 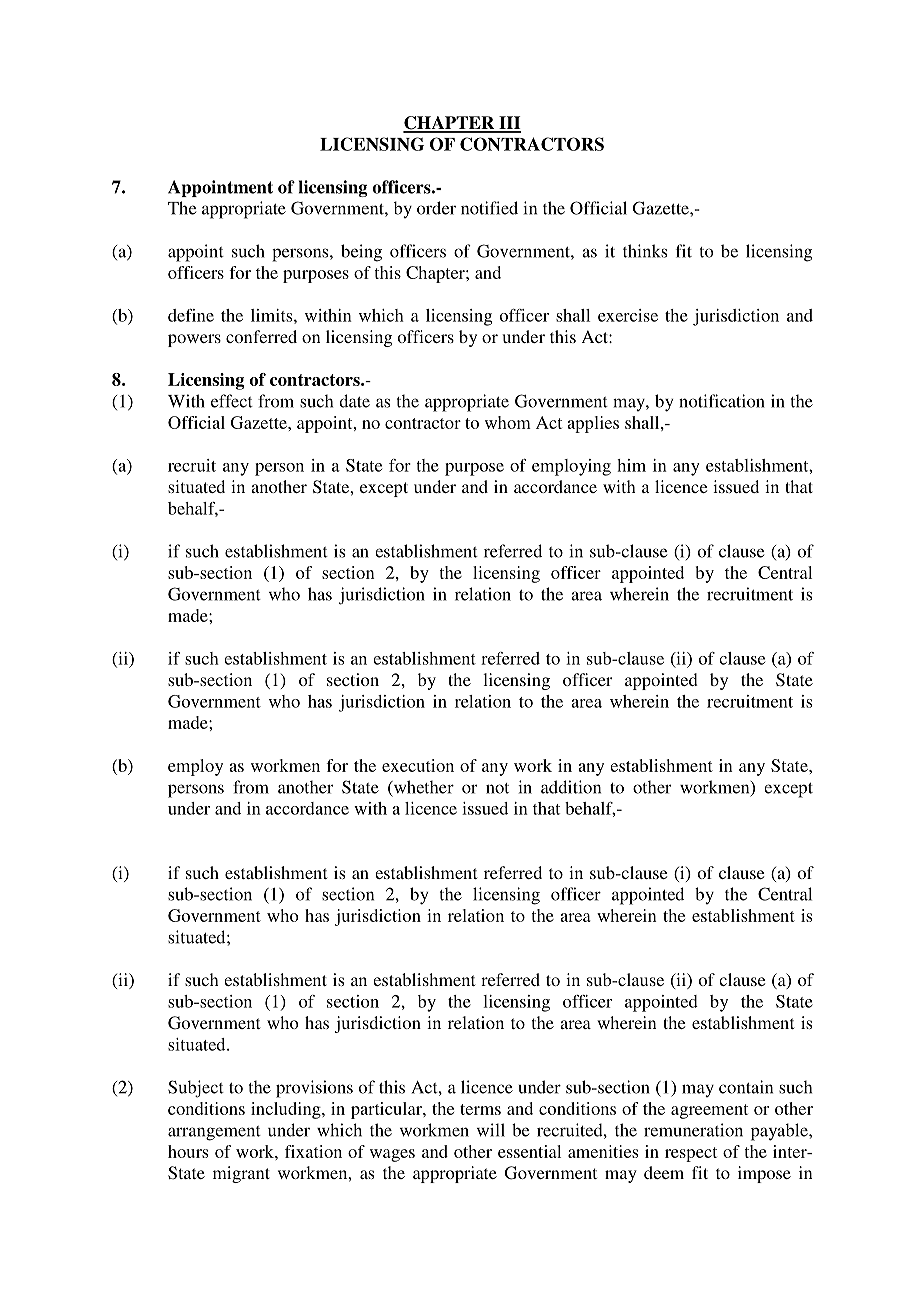 What do you see at coordinates (645, 251) in the page?
I see `thinks` at bounding box center [645, 251].
